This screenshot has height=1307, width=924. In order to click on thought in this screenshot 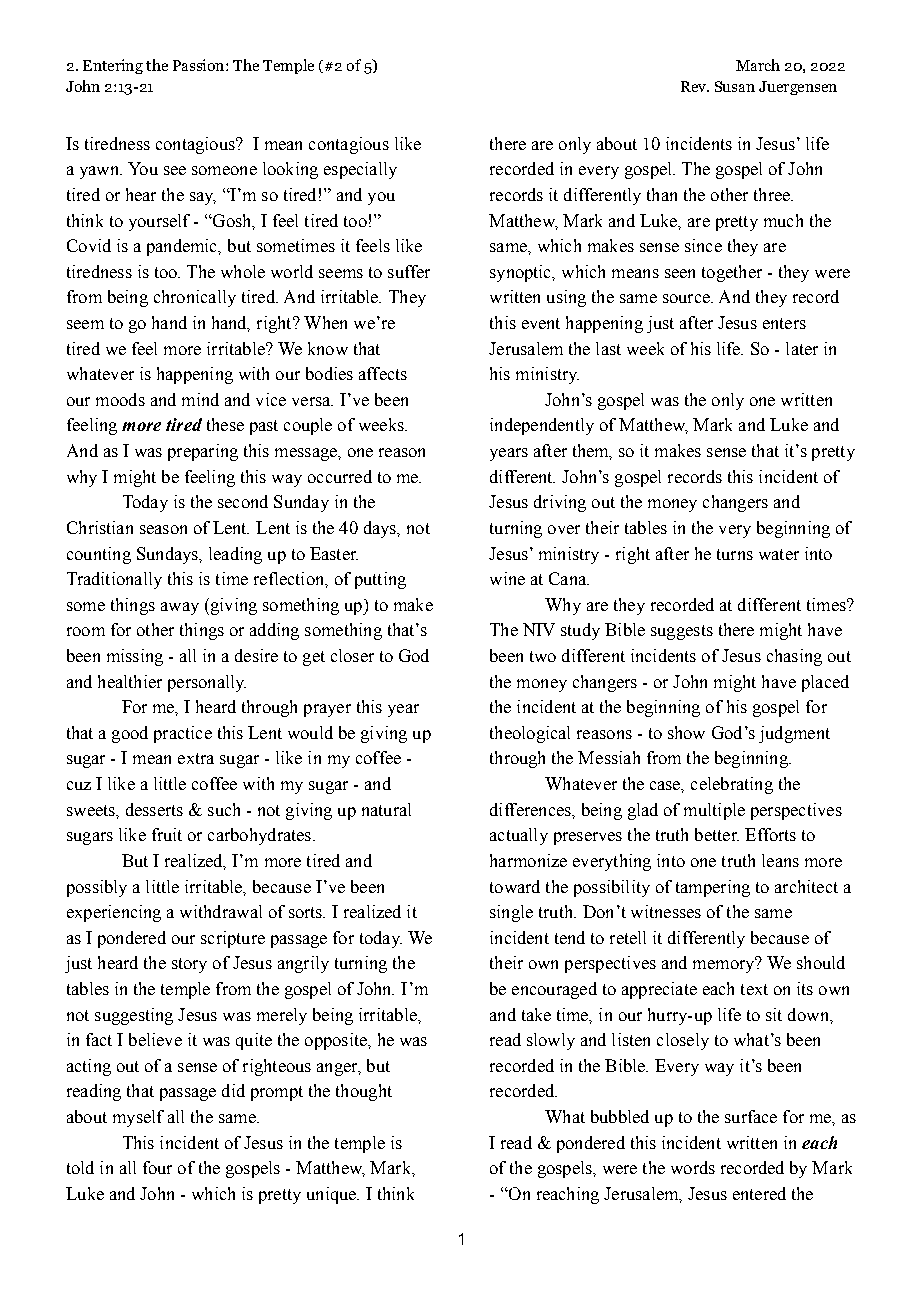, I will do `click(364, 1092)`.
